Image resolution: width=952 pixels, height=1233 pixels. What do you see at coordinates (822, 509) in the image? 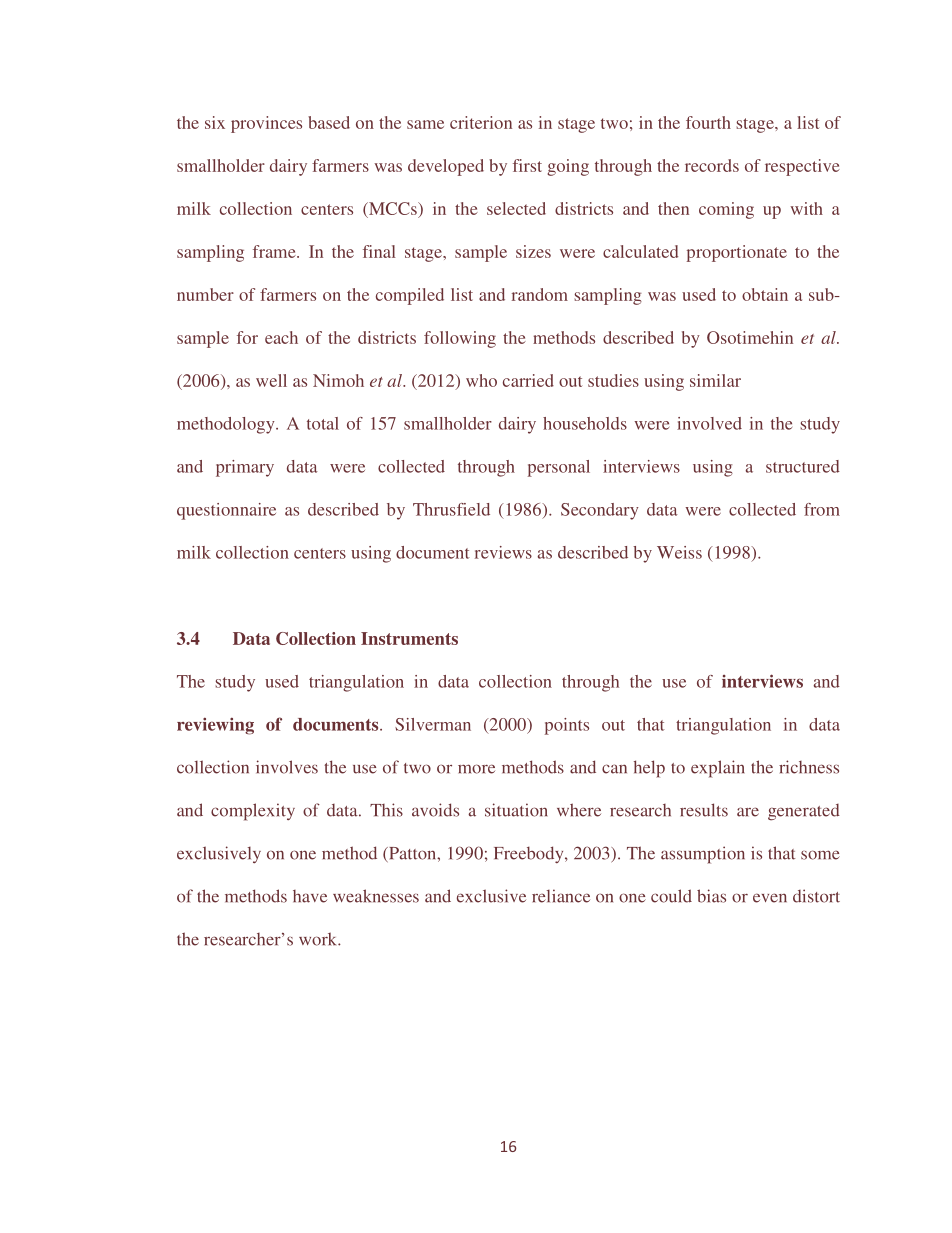
I see `from` at bounding box center [822, 509].
